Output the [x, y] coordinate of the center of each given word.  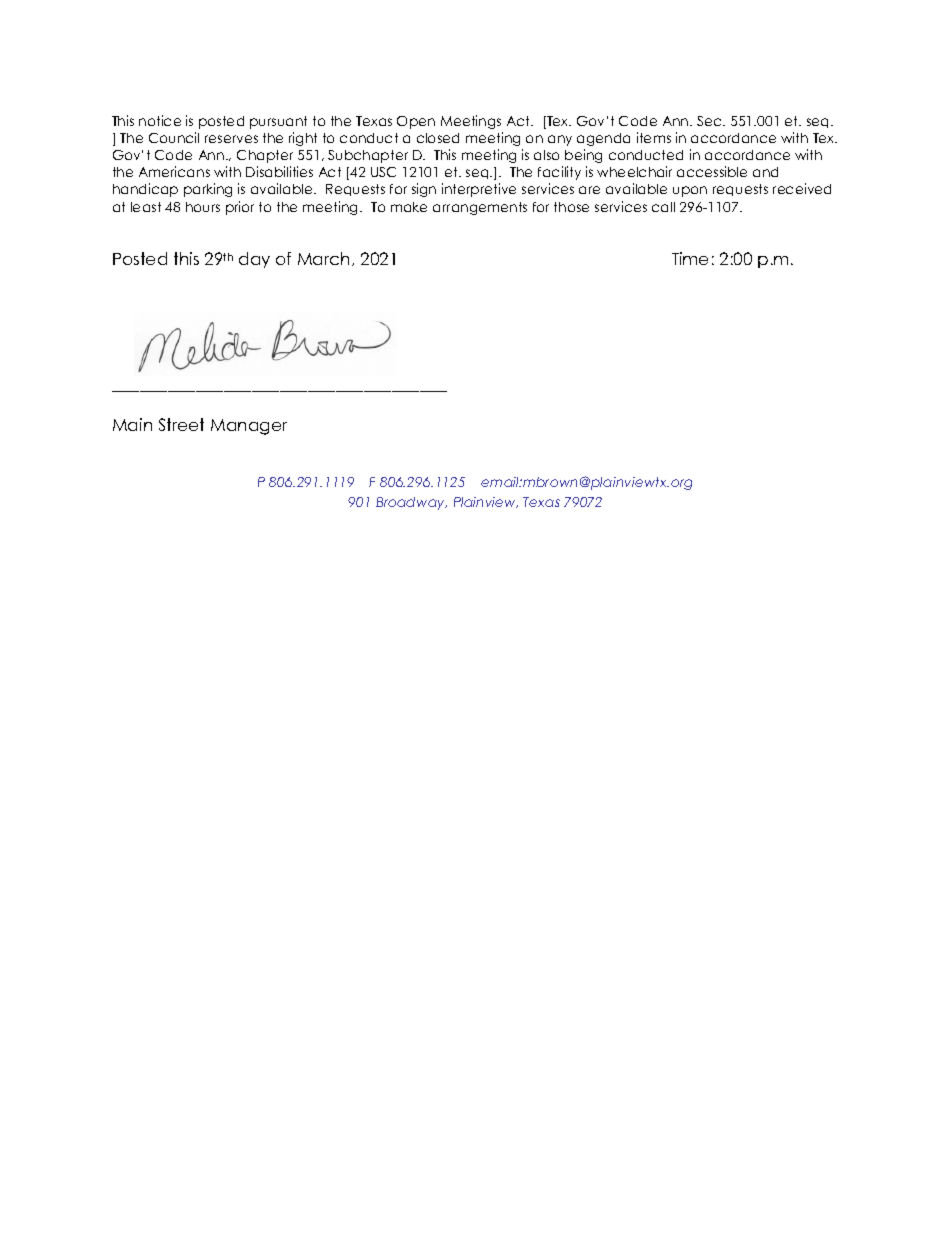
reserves [231, 139]
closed [438, 138]
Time [690, 258]
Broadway [411, 503]
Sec [710, 121]
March [325, 259]
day [254, 260]
